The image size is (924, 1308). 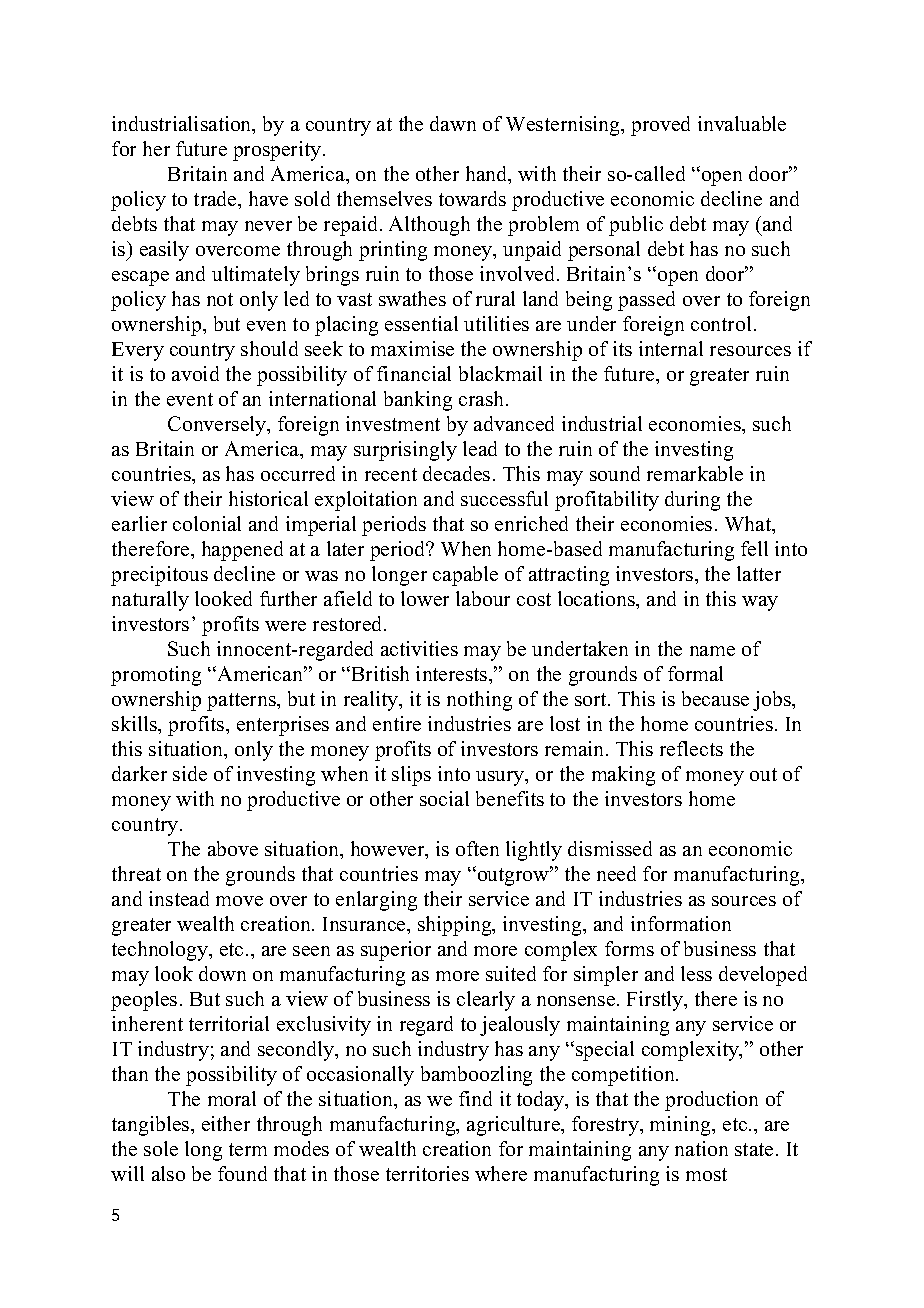 I want to click on avoid, so click(x=195, y=373).
